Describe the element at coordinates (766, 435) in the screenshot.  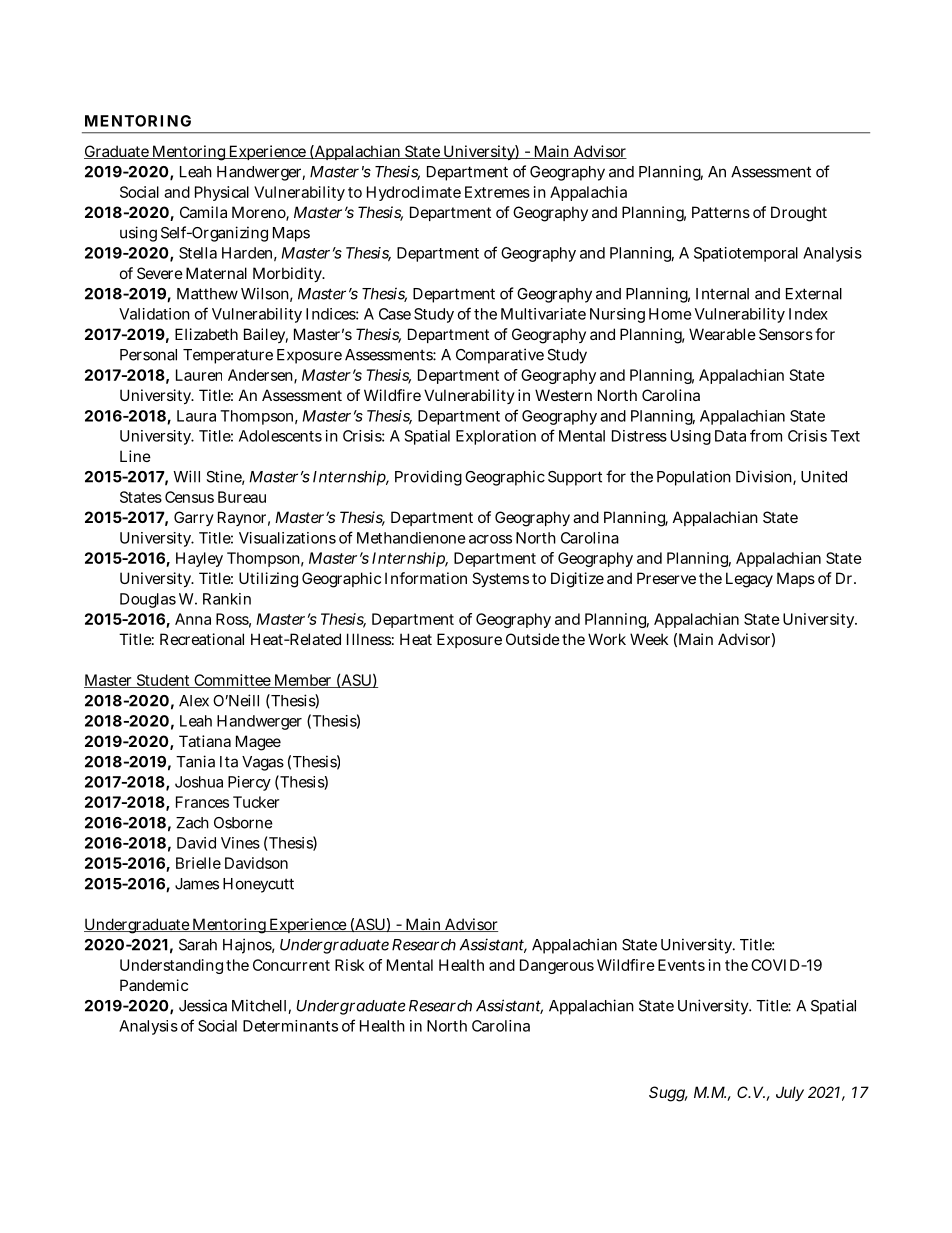
I see `from` at that location.
